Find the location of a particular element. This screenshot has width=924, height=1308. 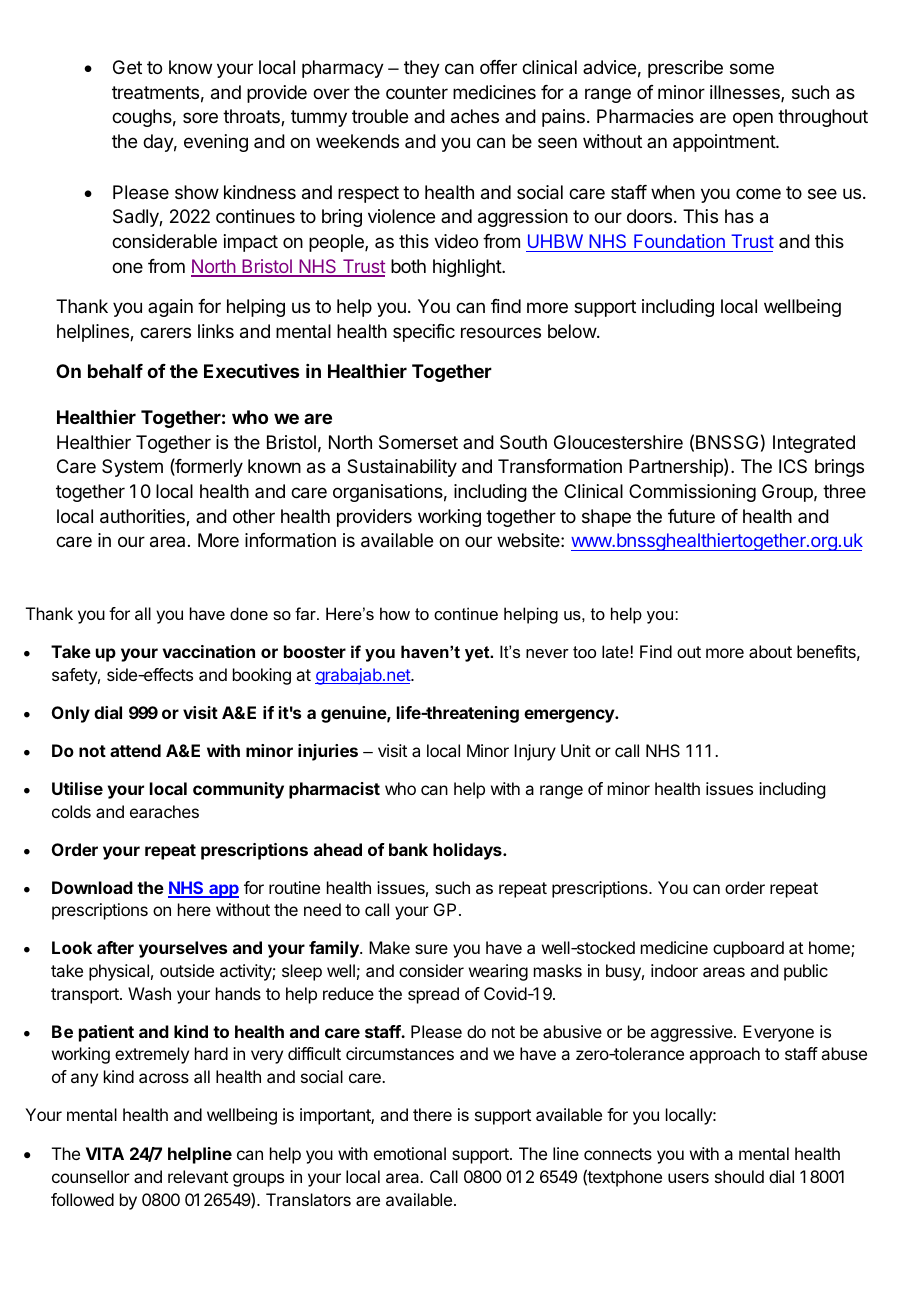

relevant is located at coordinates (198, 1176).
